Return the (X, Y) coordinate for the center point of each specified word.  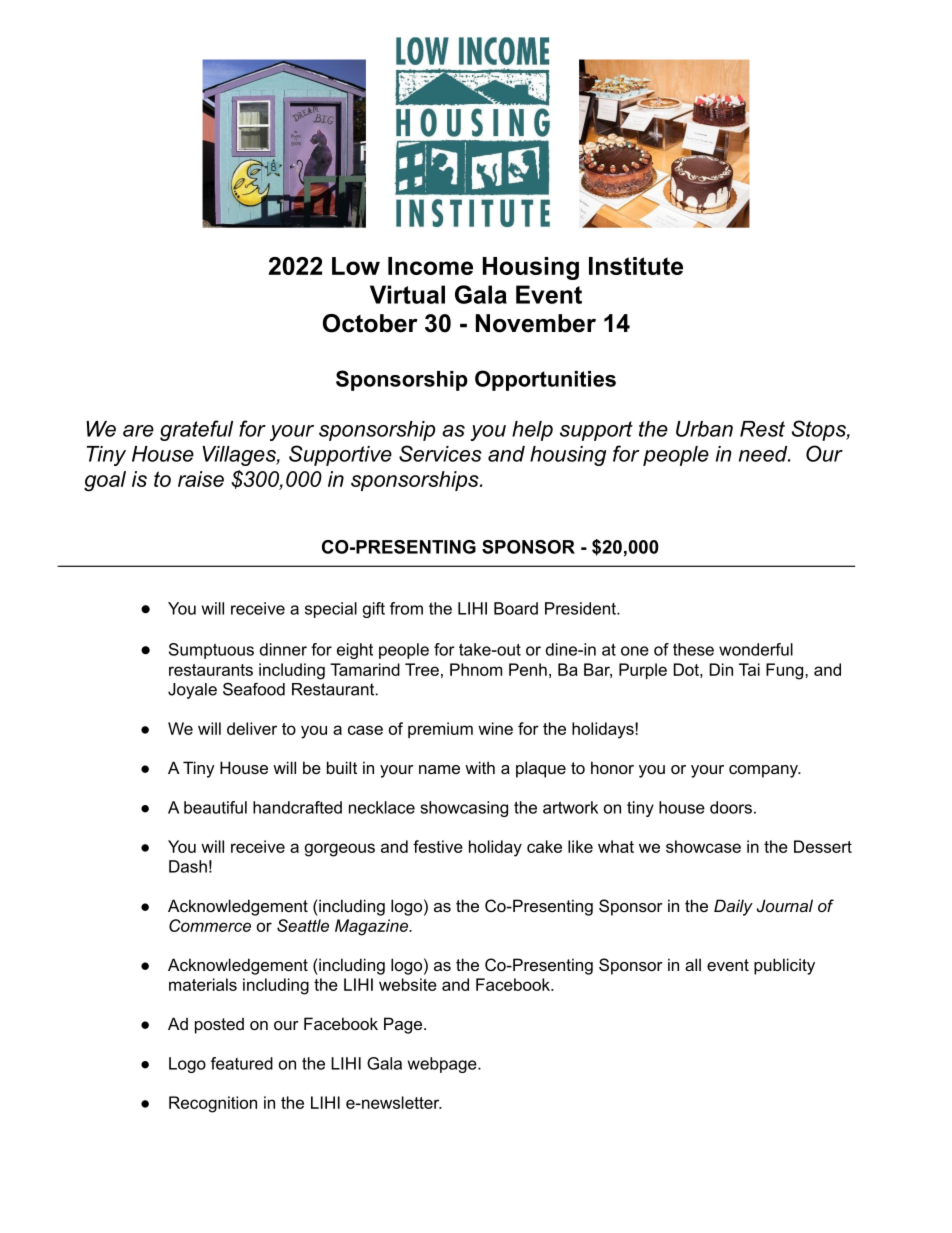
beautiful (215, 807)
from (406, 608)
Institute (636, 266)
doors (731, 807)
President (581, 608)
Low (356, 266)
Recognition (213, 1104)
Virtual (407, 294)
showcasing (464, 809)
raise (201, 479)
